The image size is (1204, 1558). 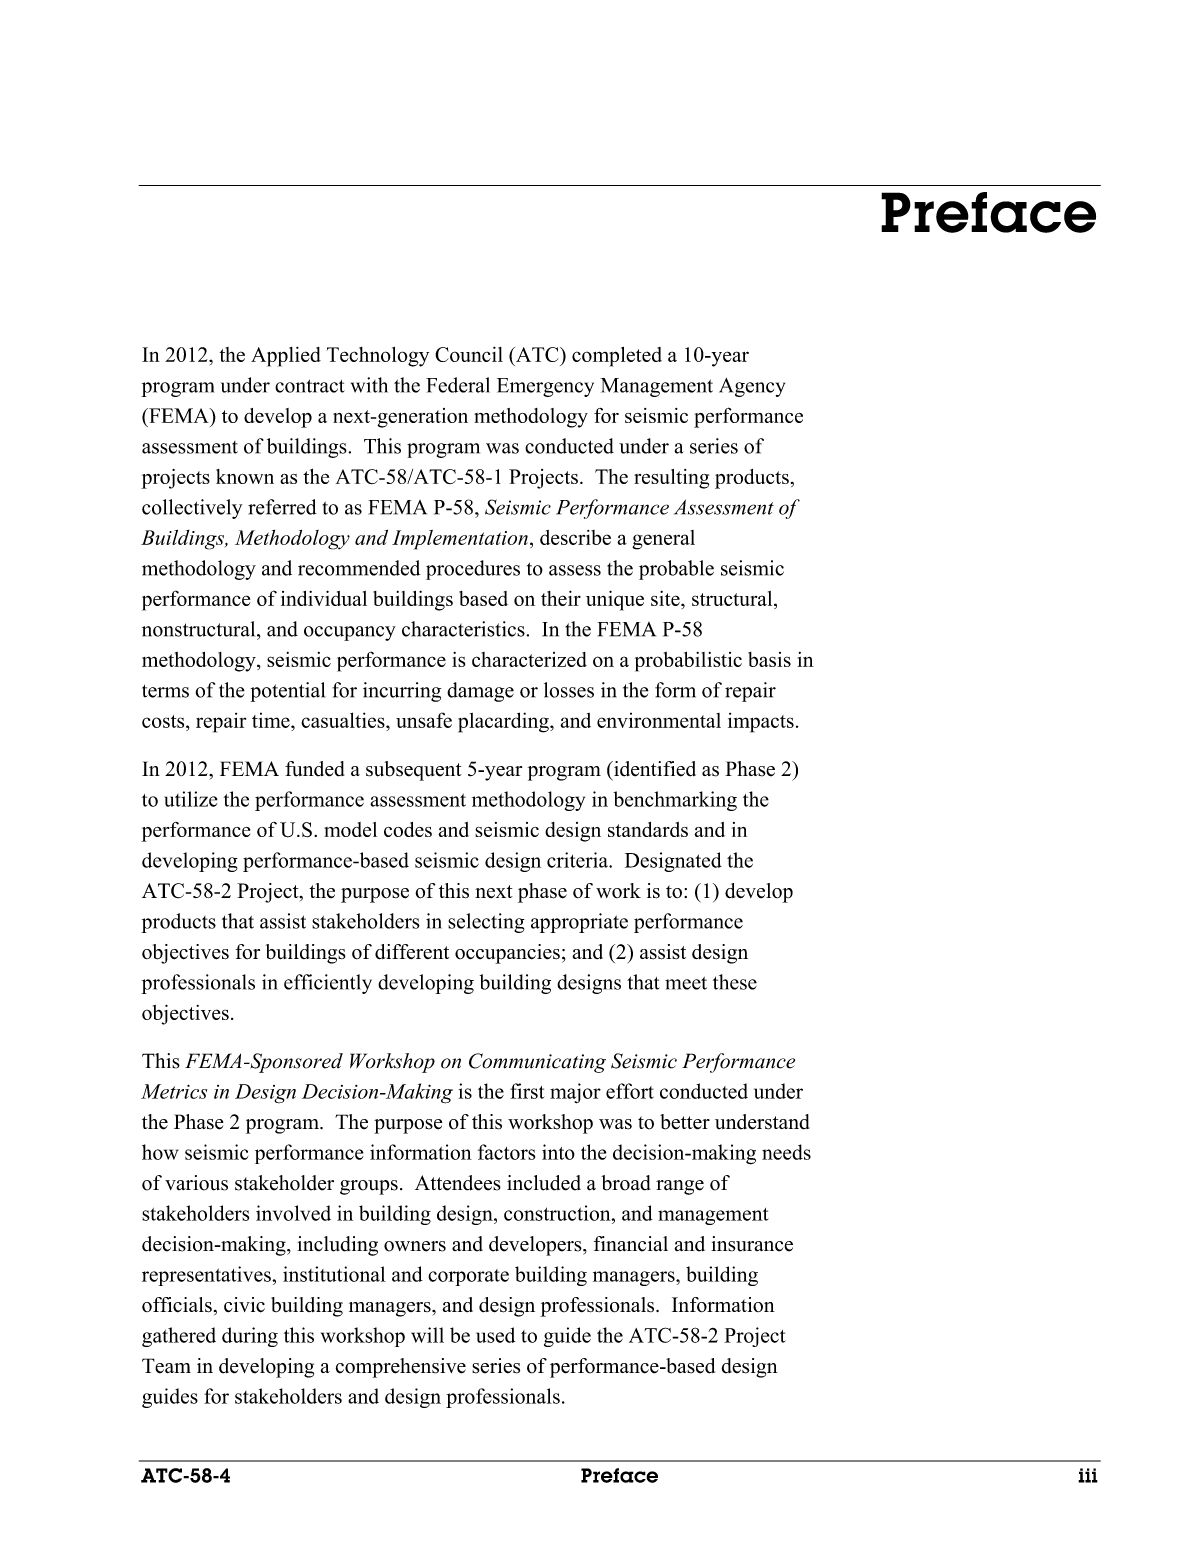 I want to click on contract, so click(x=310, y=386).
